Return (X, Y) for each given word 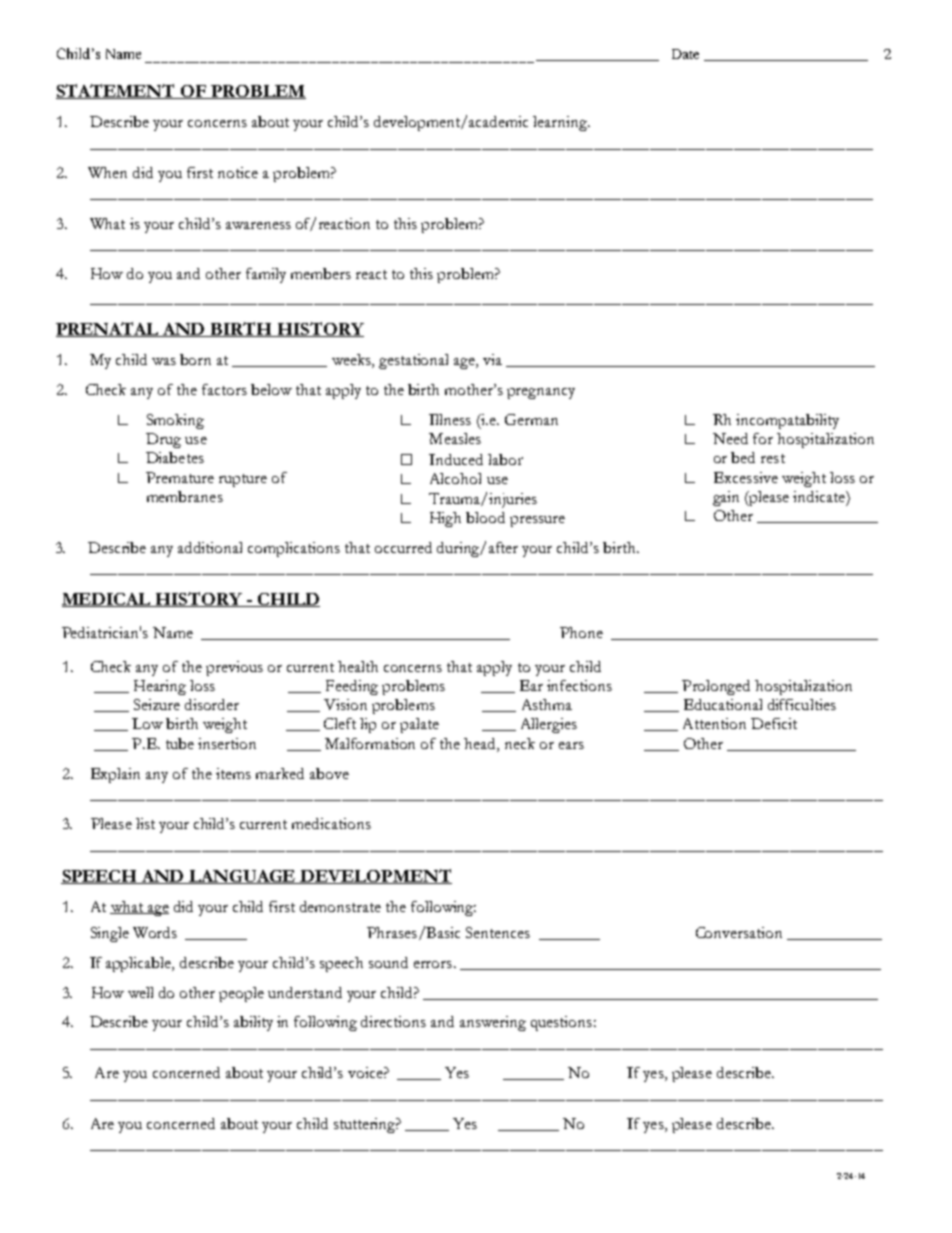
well (140, 992)
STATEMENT (117, 91)
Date (685, 54)
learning (561, 123)
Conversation (739, 932)
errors (433, 964)
